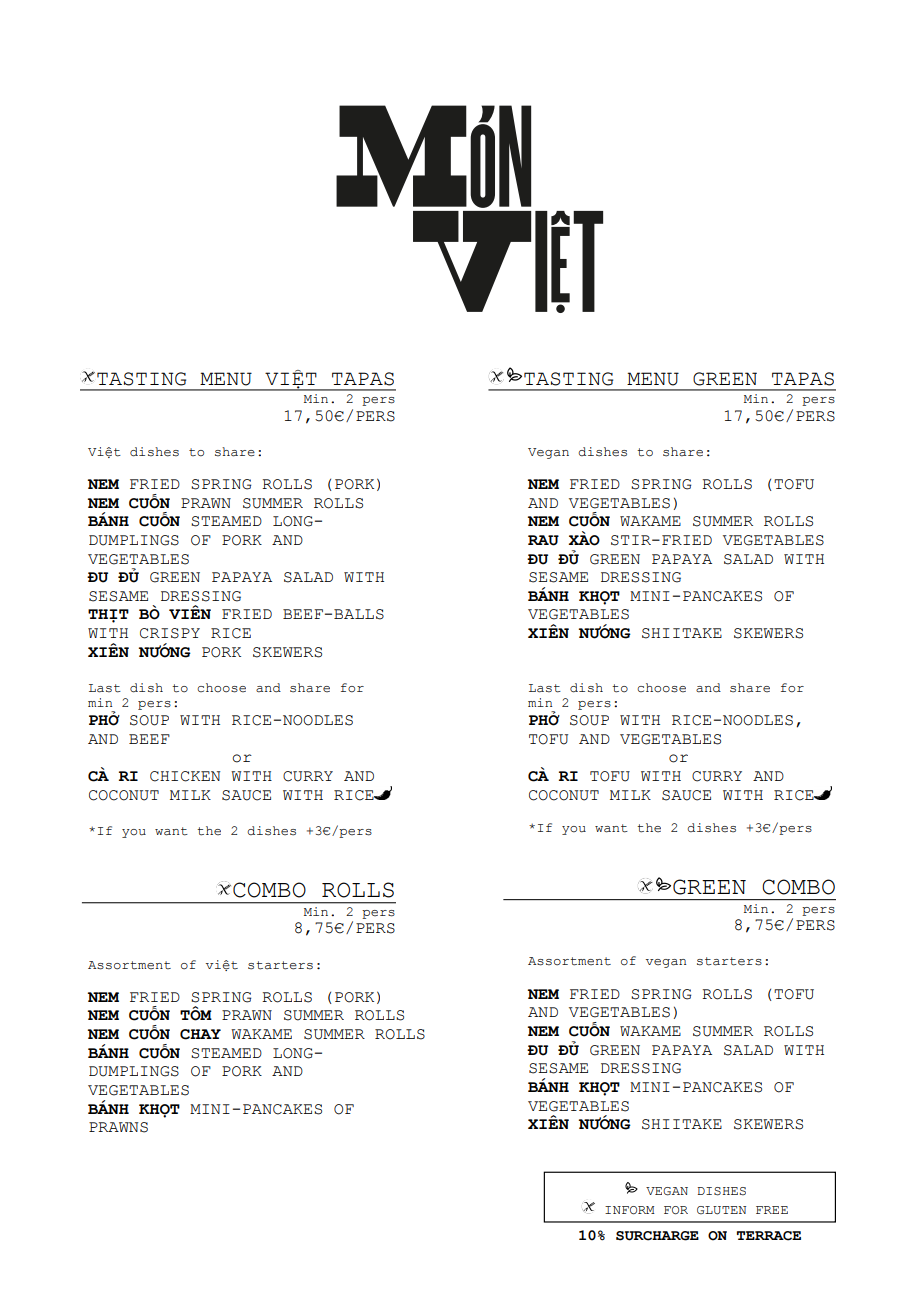 This image has height=1308, width=924. Describe the element at coordinates (170, 633) in the image. I see `CRISPY` at that location.
